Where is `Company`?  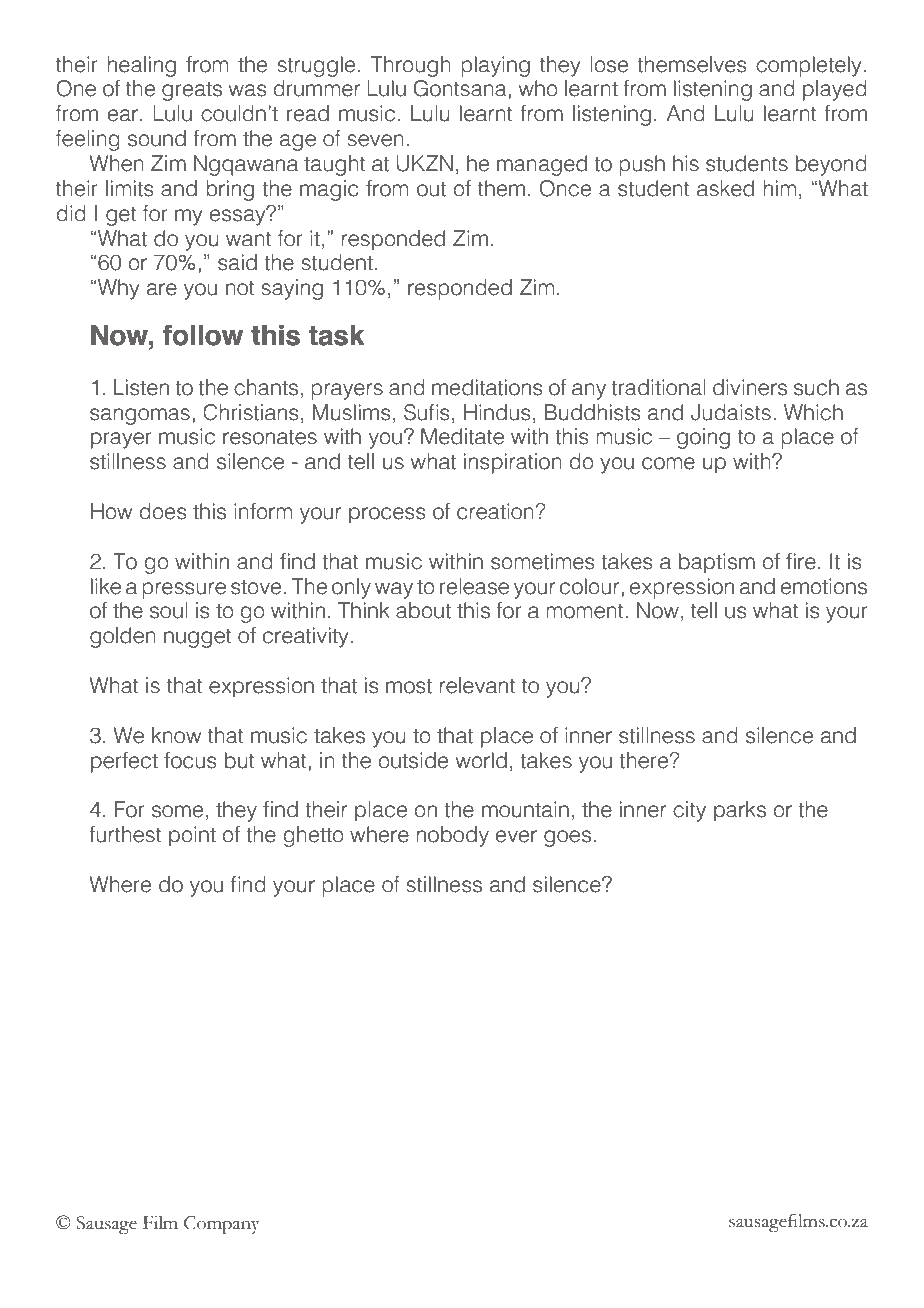
Company is located at coordinates (222, 1225).
